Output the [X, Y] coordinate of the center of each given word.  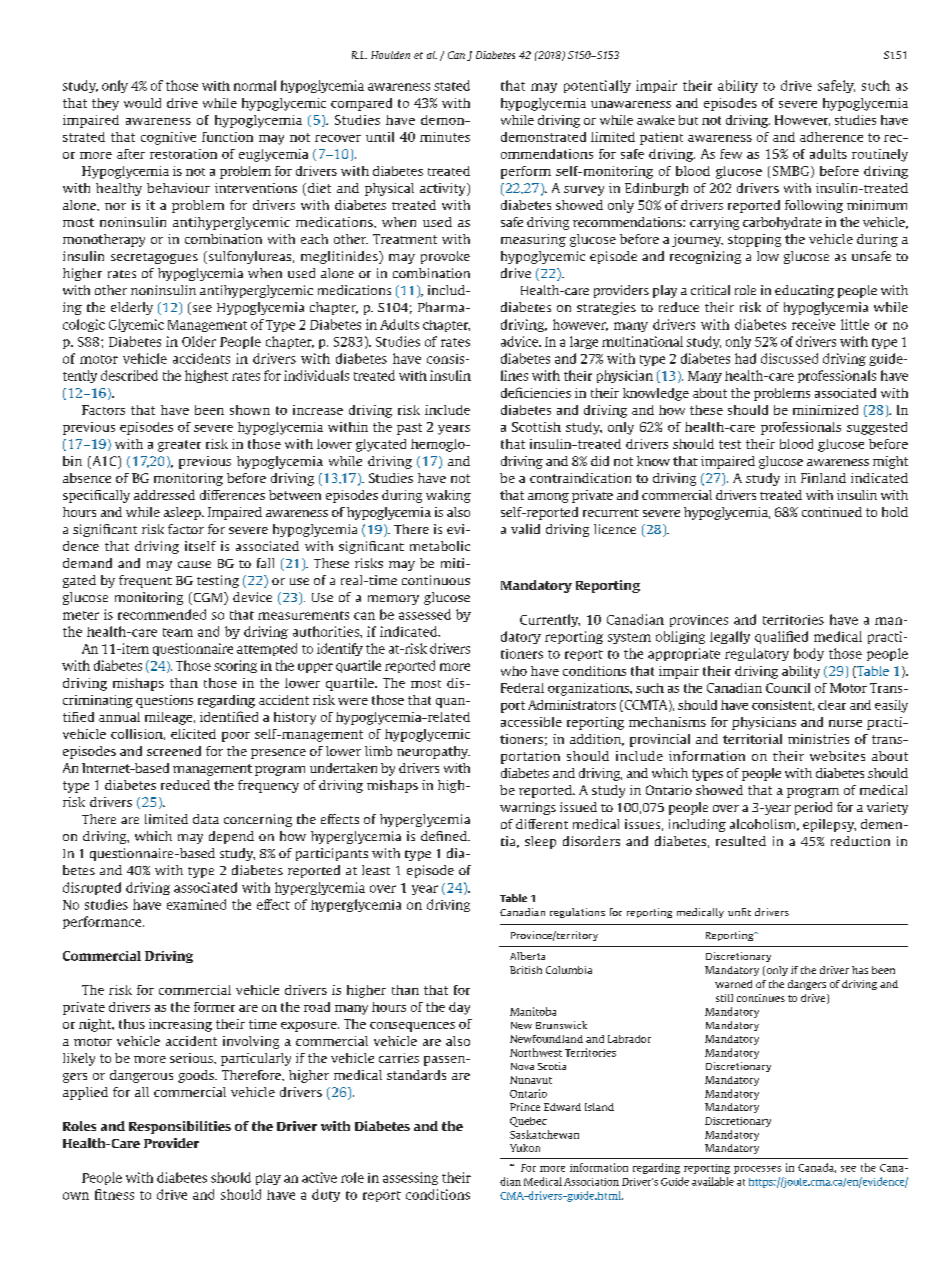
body [809, 654]
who [514, 671]
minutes [445, 137]
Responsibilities [180, 1127]
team [178, 632]
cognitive [168, 138]
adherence [831, 137]
